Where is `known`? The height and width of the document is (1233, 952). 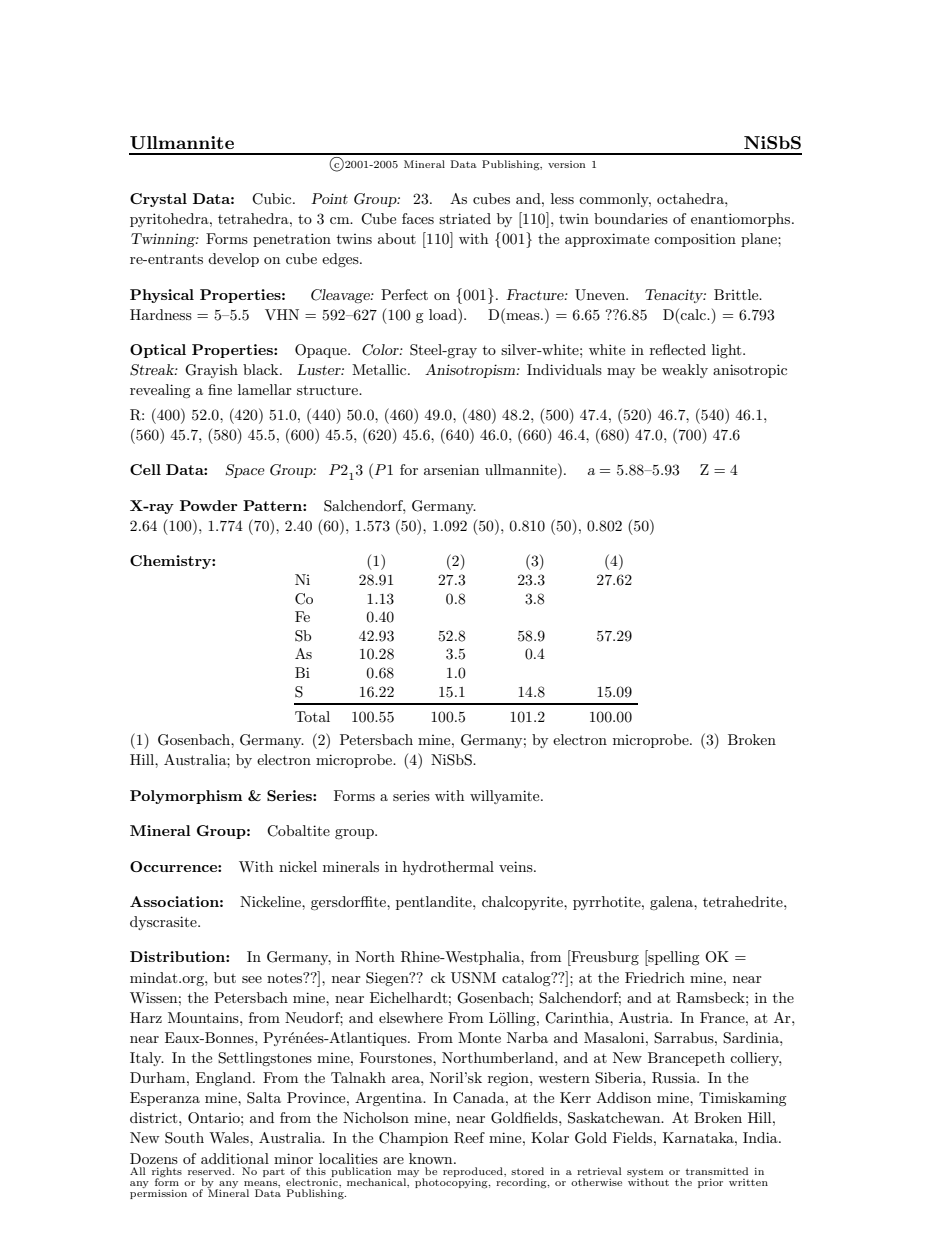 known is located at coordinates (432, 1158).
